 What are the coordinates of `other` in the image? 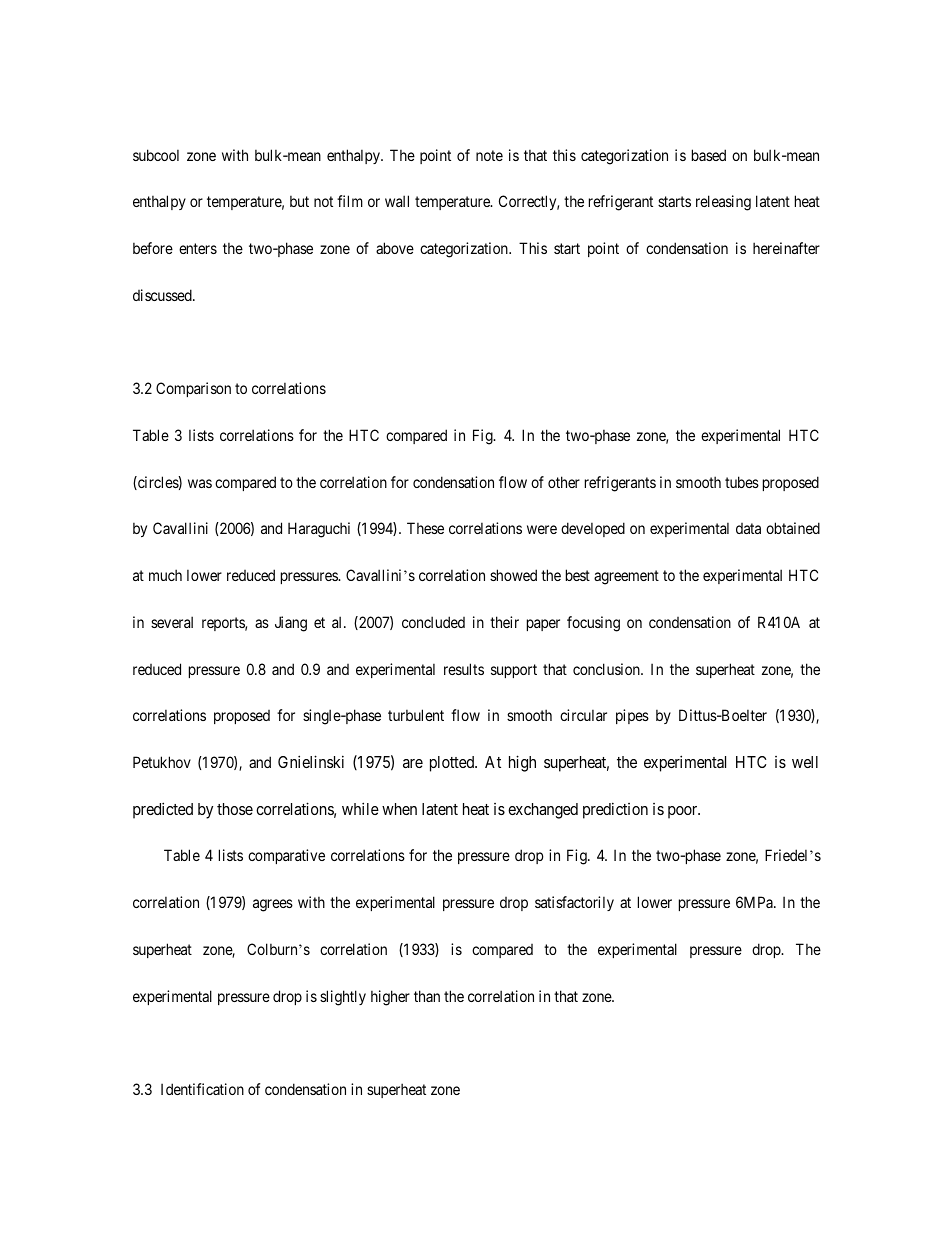 It's located at (564, 482).
